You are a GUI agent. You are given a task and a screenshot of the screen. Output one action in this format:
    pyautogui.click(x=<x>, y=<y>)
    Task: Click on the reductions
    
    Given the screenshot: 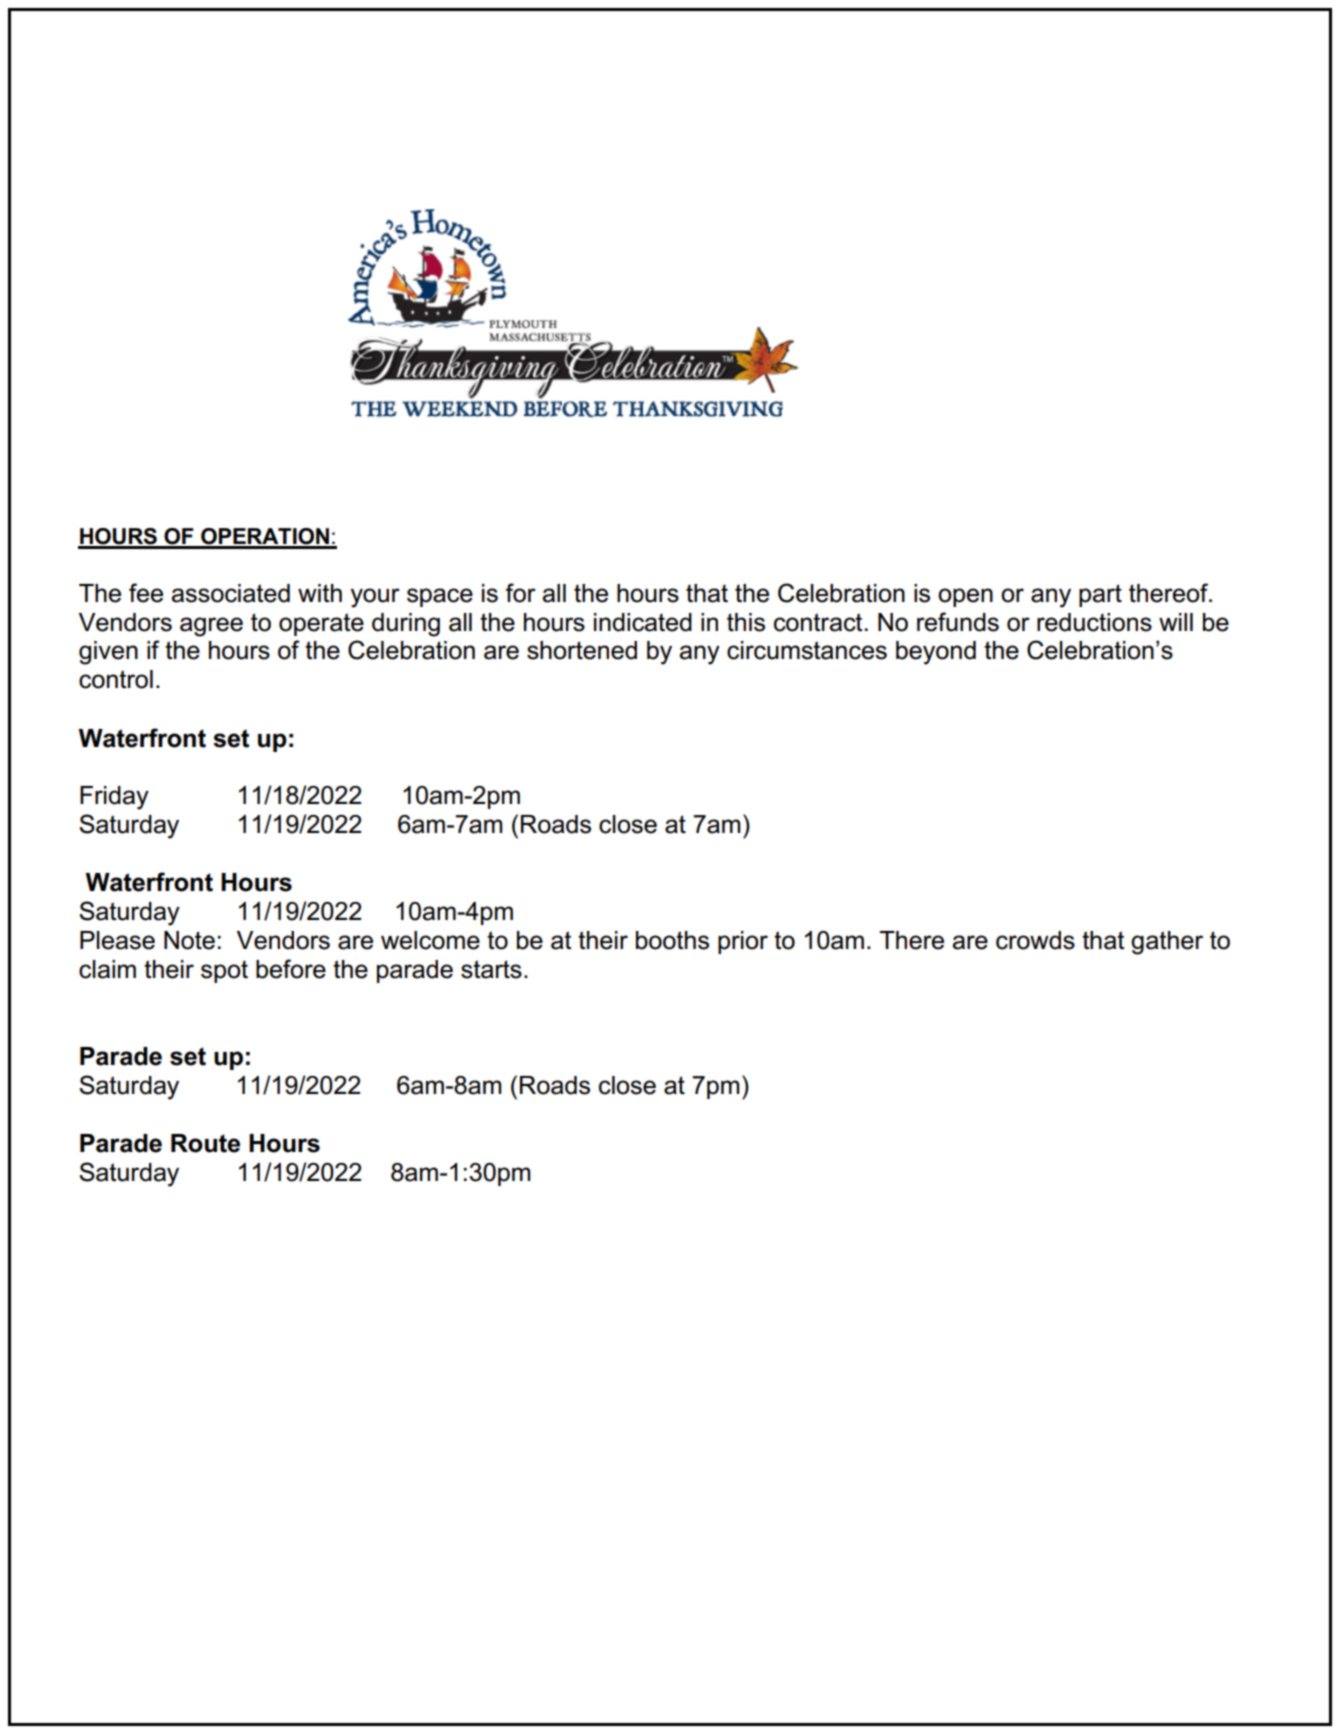 What is the action you would take?
    pyautogui.click(x=1094, y=622)
